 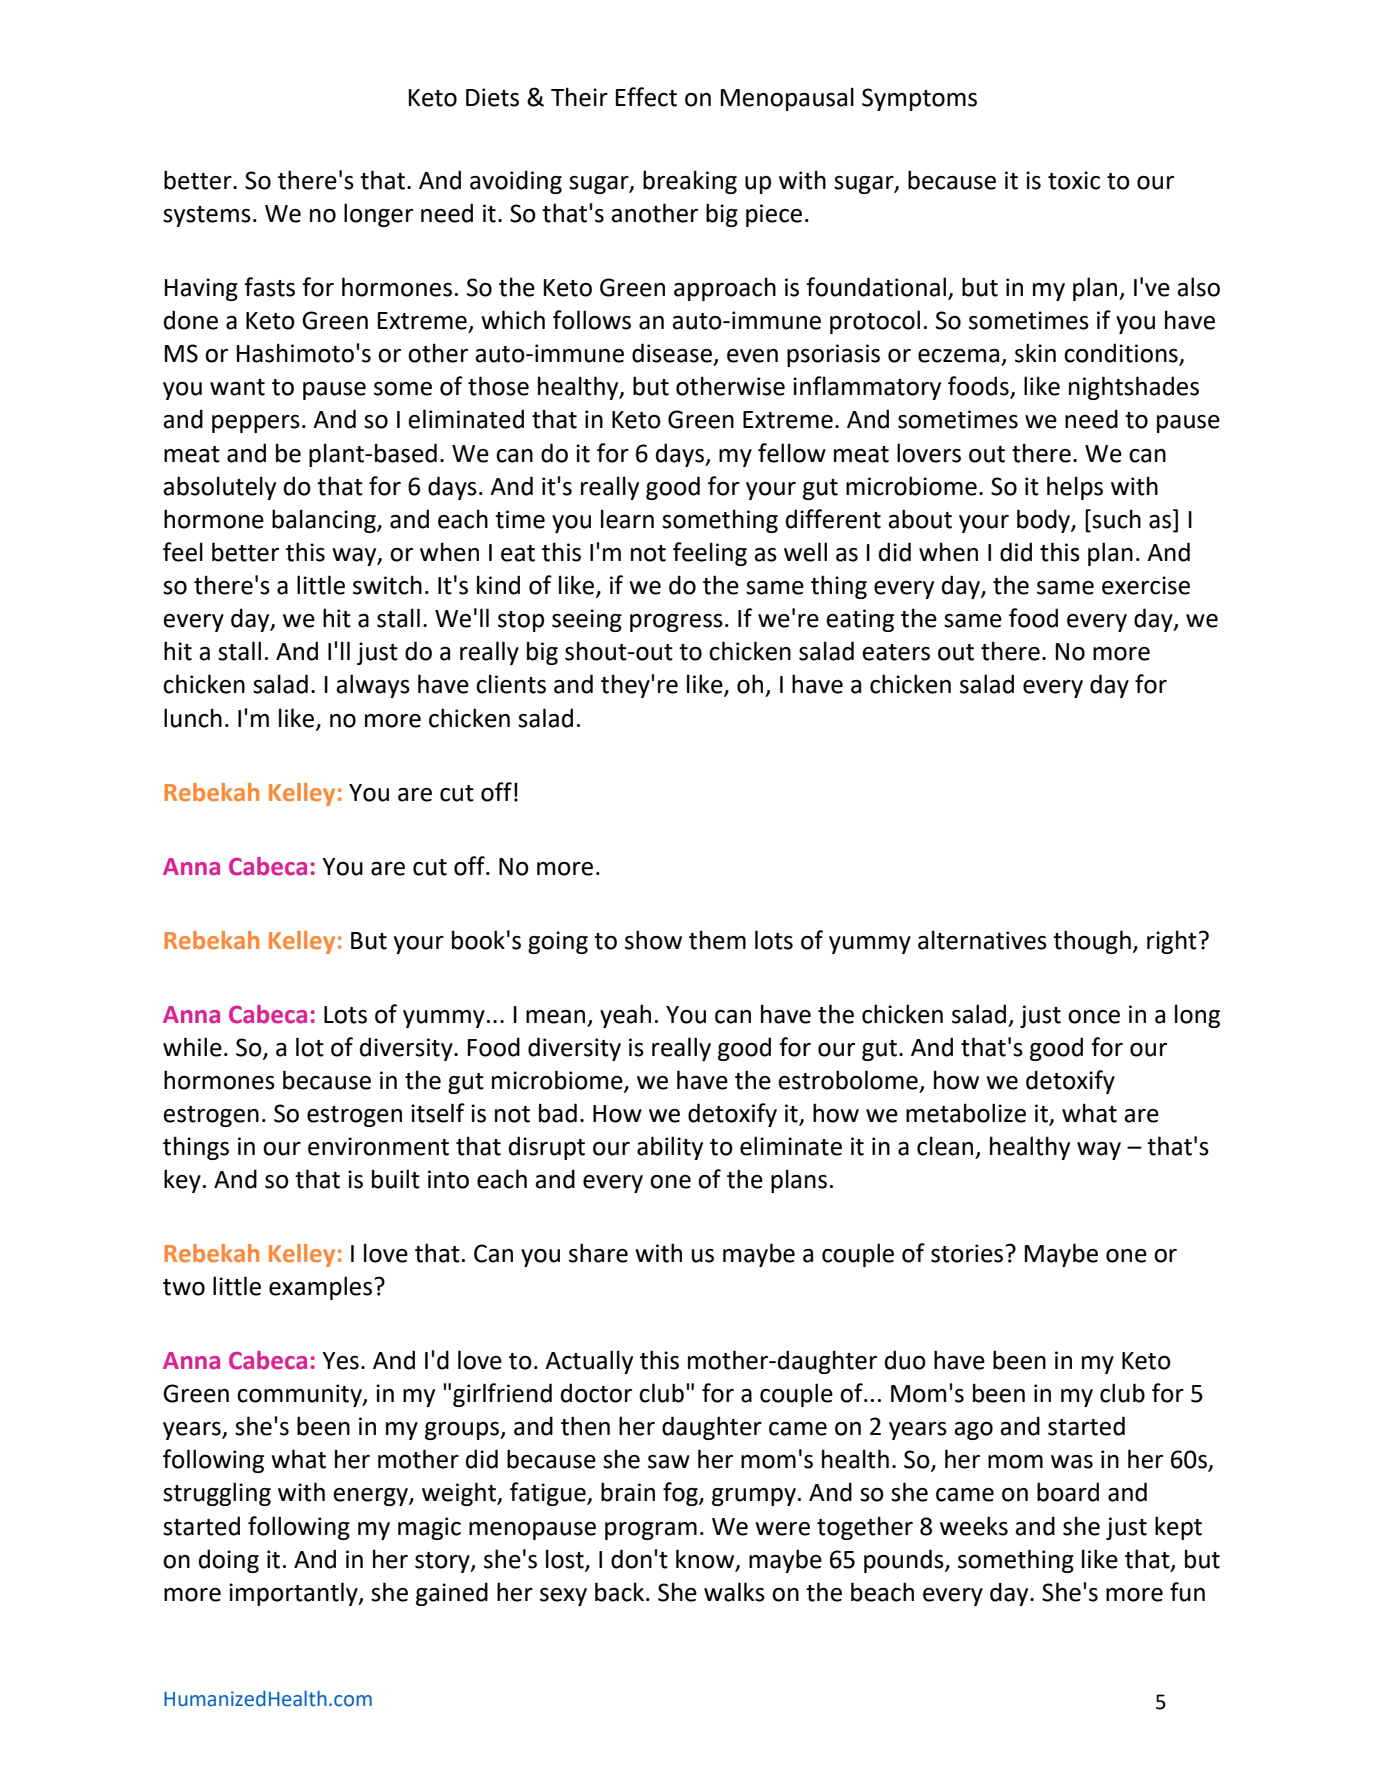 What do you see at coordinates (207, 216) in the screenshot?
I see `systems` at bounding box center [207, 216].
